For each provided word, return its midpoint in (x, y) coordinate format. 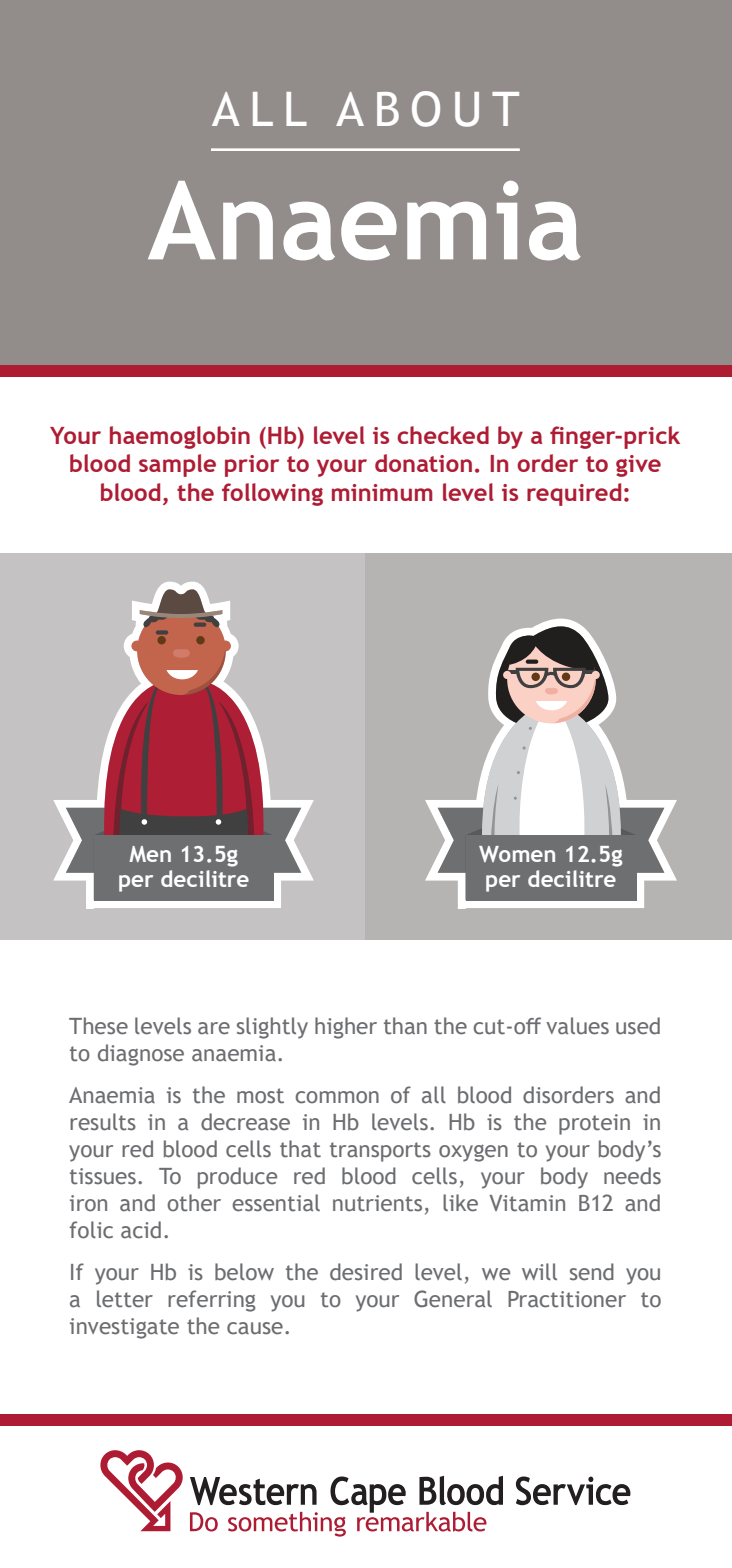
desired (366, 1272)
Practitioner (567, 1299)
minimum (382, 492)
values (577, 1026)
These (98, 1026)
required (574, 494)
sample (177, 465)
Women (517, 854)
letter (125, 1299)
